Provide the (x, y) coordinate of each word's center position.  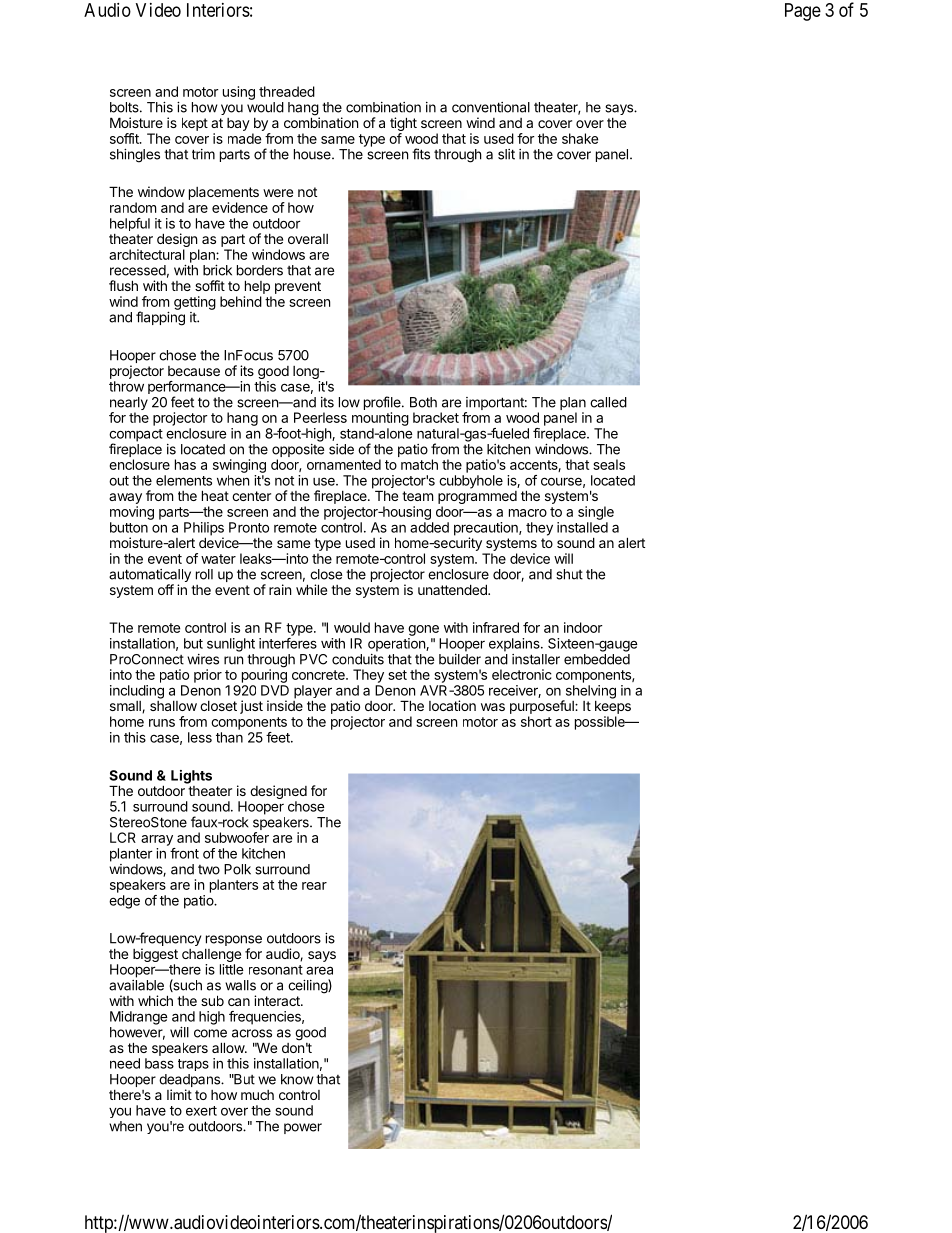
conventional (491, 107)
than (229, 737)
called (608, 402)
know (297, 1079)
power (303, 1128)
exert (201, 1111)
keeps (613, 707)
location (452, 705)
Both (423, 402)
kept (195, 124)
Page (803, 12)
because (194, 371)
